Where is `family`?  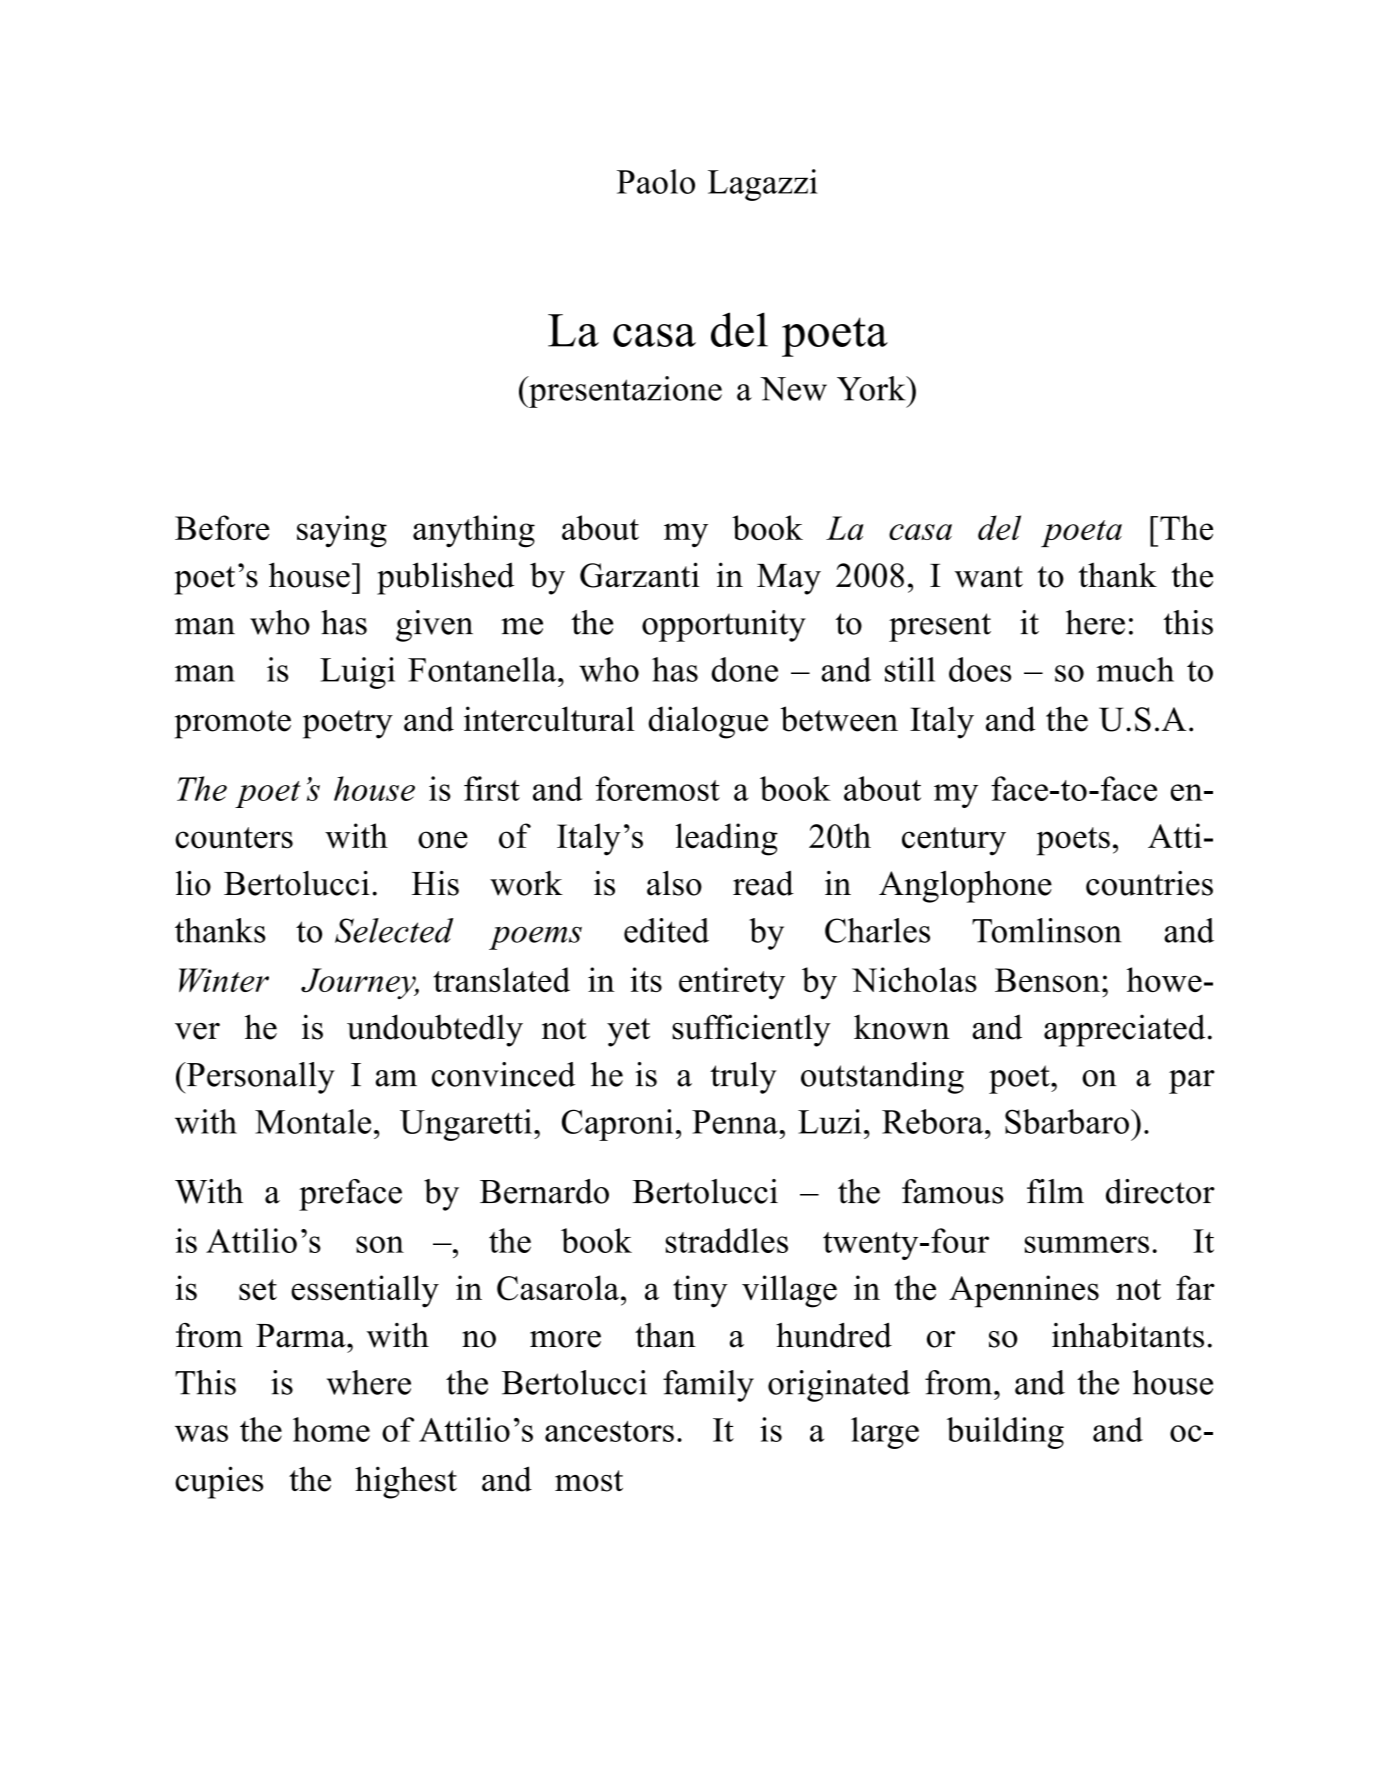 family is located at coordinates (708, 1386).
